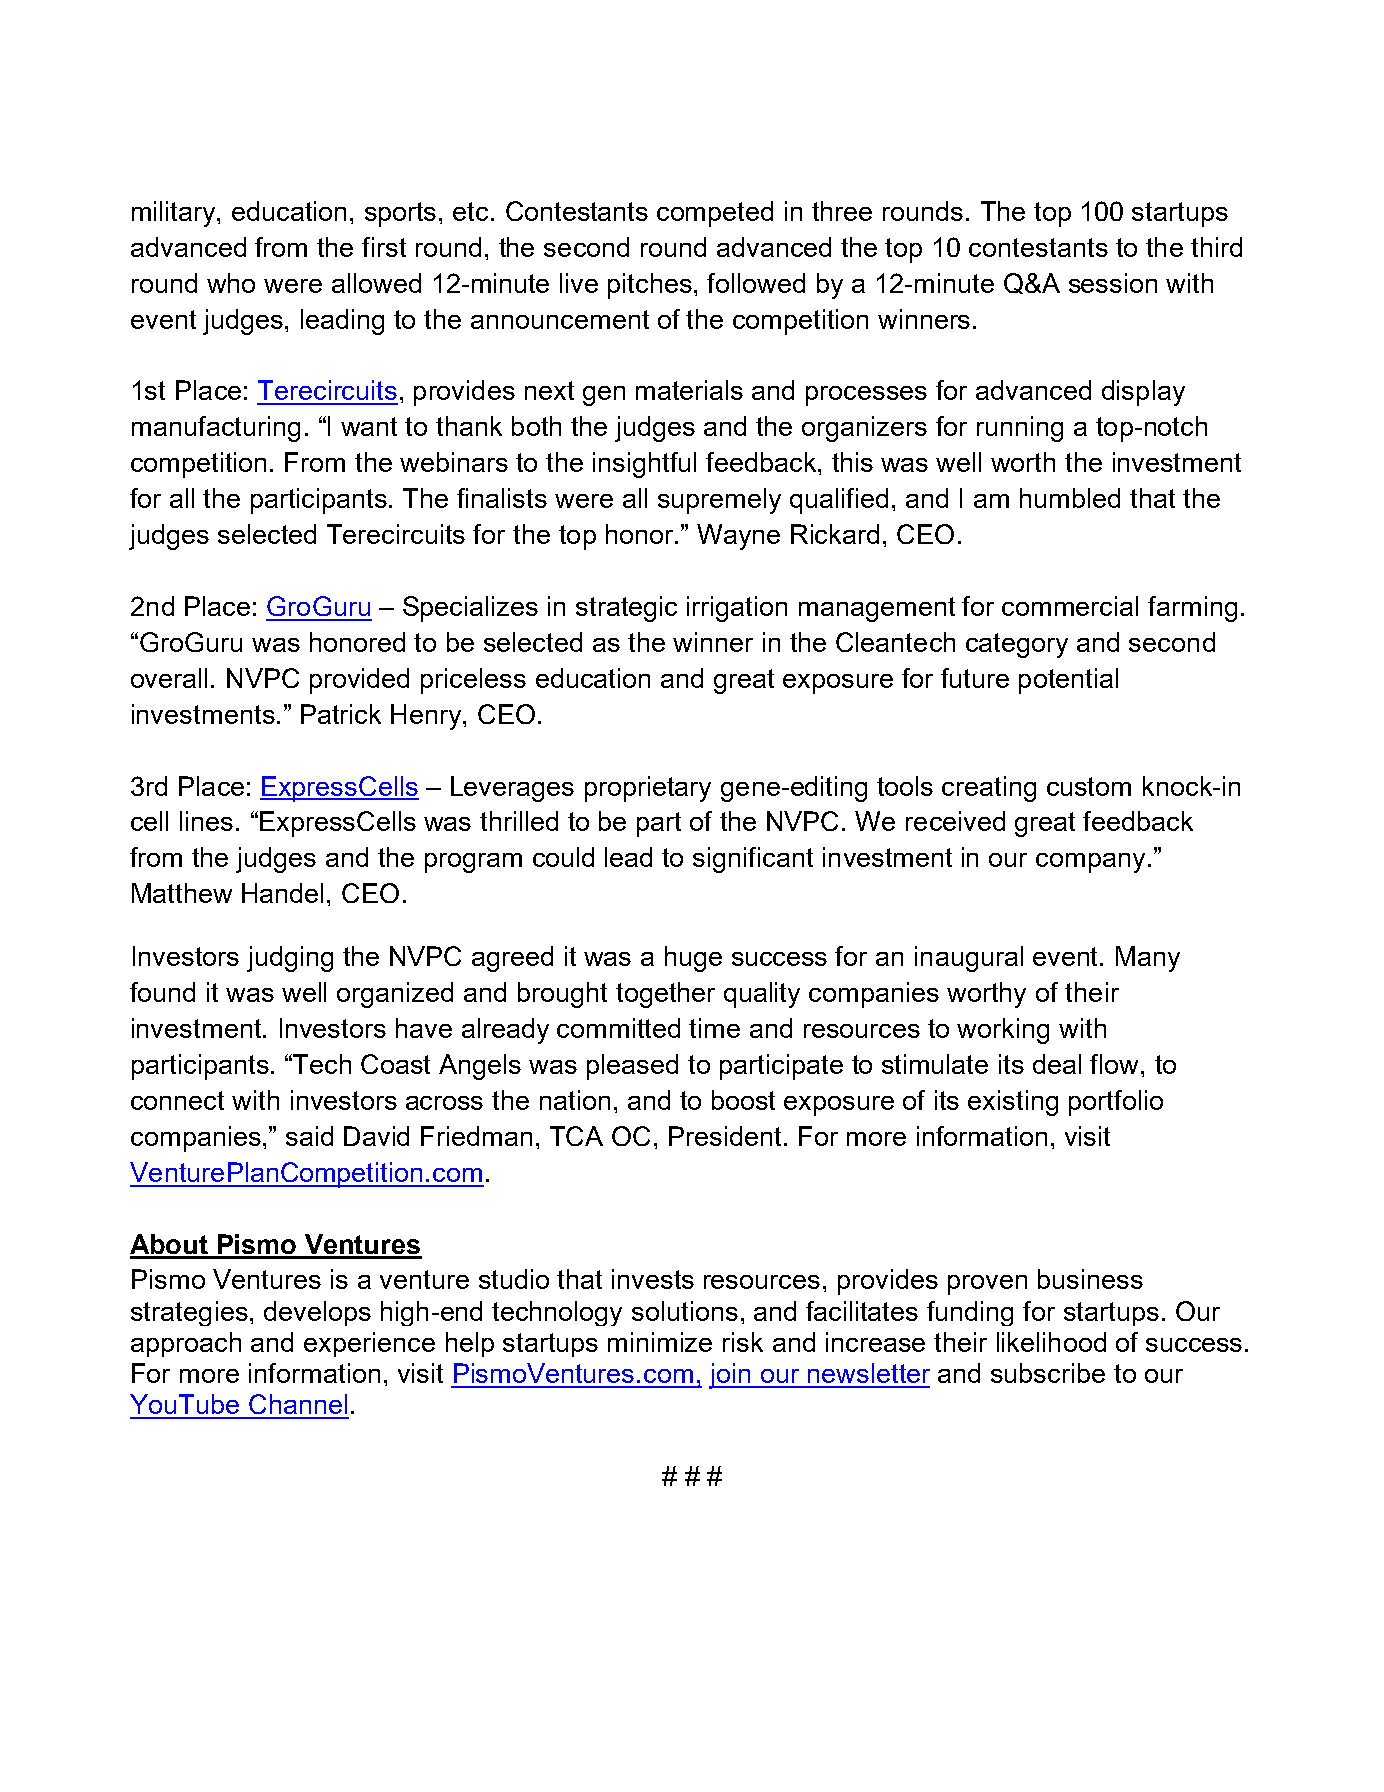 The width and height of the document is (1384, 1792). Describe the element at coordinates (1070, 498) in the document. I see `humbled` at that location.
